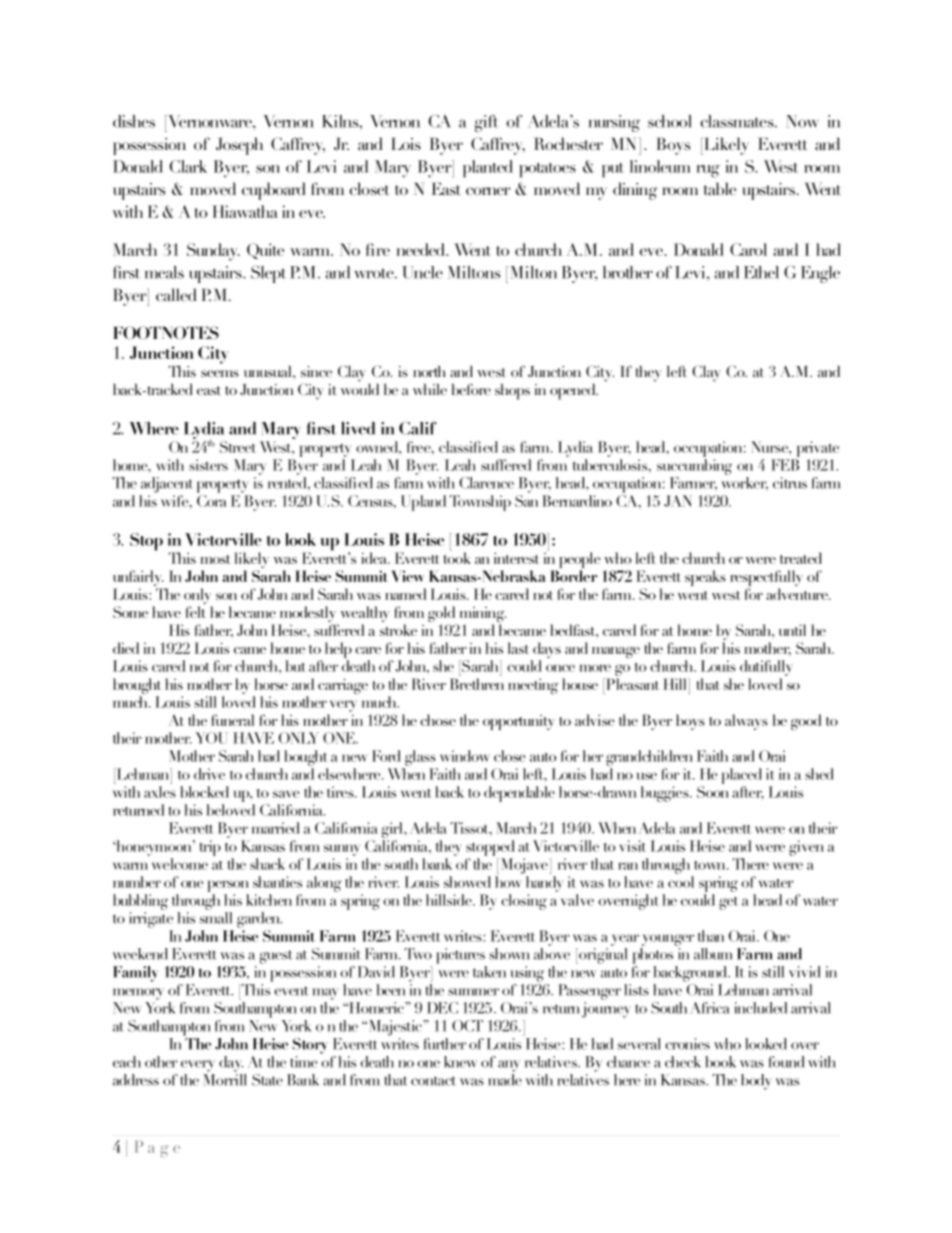 The width and height of the screenshot is (952, 1233). Describe the element at coordinates (481, 616) in the screenshot. I see `mining` at that location.
